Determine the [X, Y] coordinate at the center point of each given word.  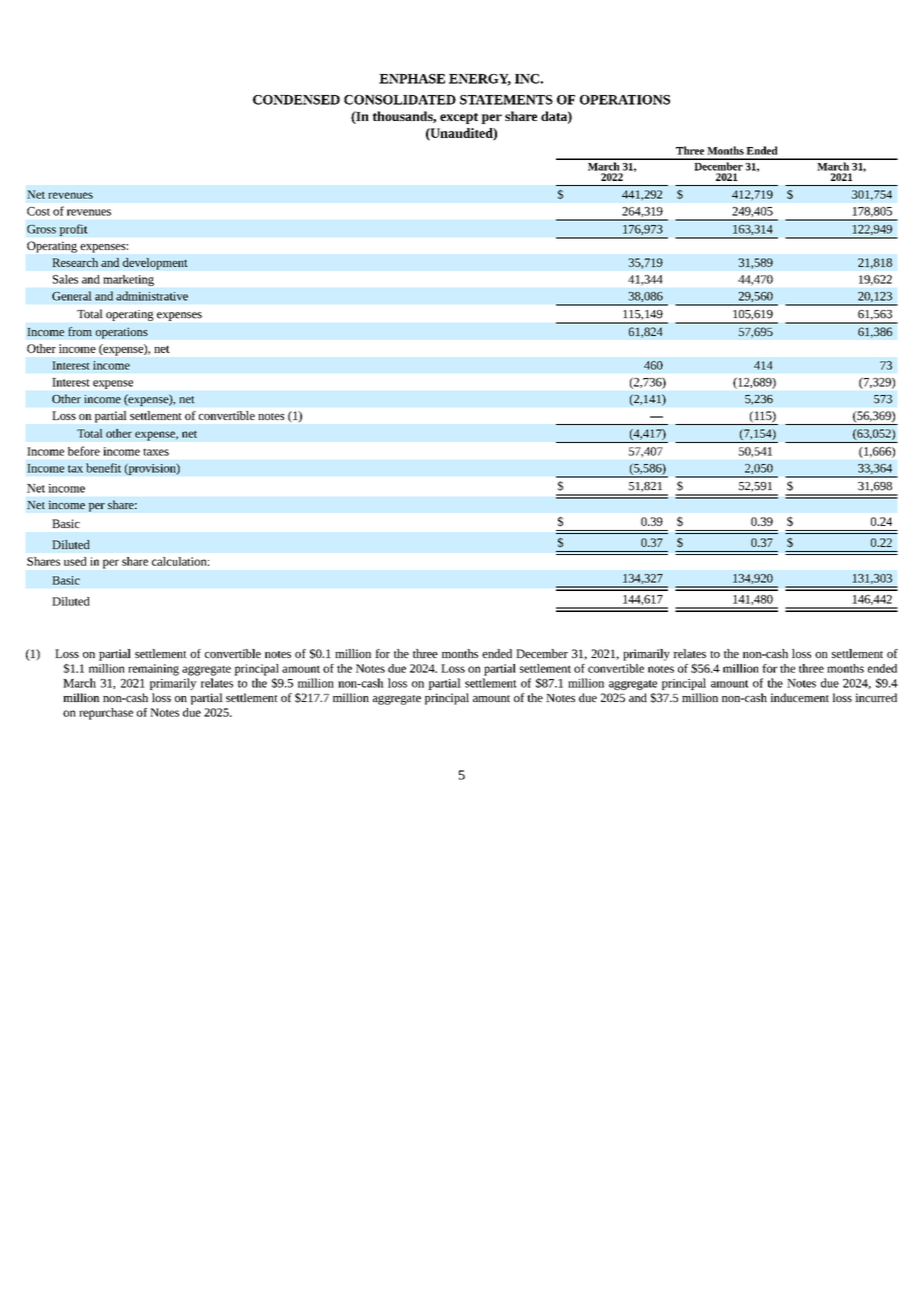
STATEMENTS [506, 100]
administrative [152, 296]
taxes [156, 452]
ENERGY [480, 80]
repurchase [106, 714]
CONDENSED [296, 100]
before [84, 451]
